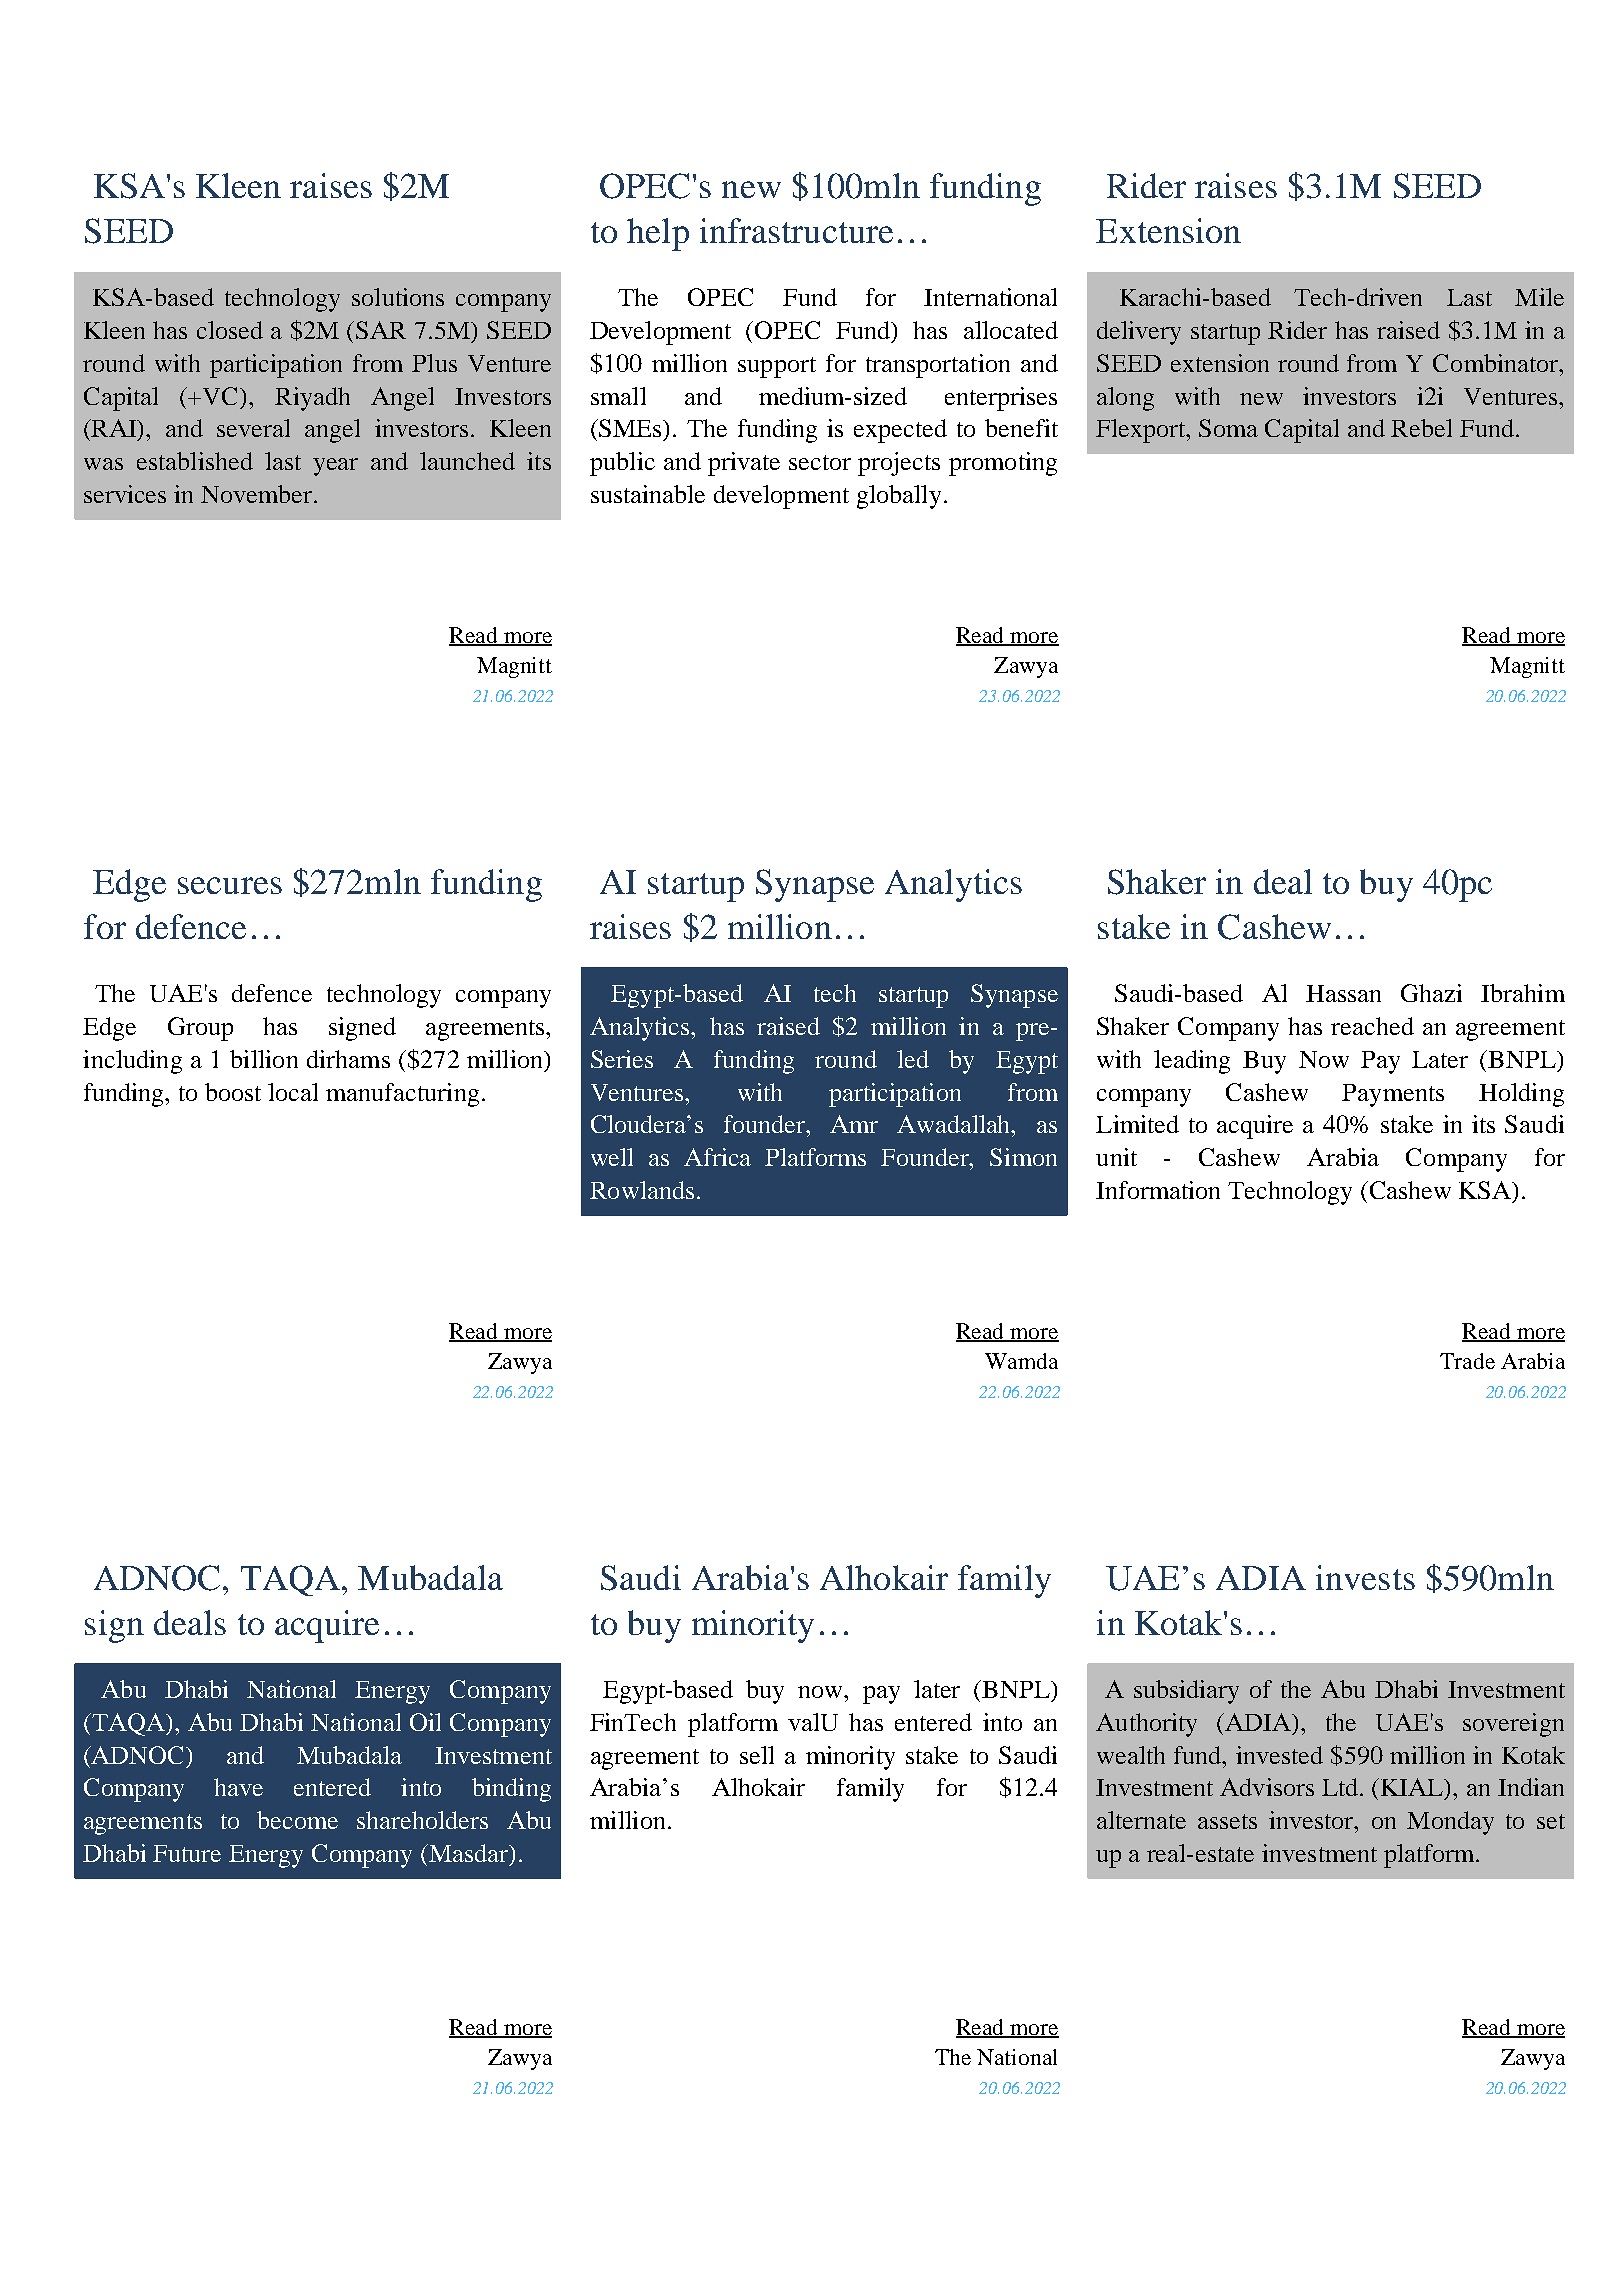  I want to click on Hassan, so click(1343, 993).
